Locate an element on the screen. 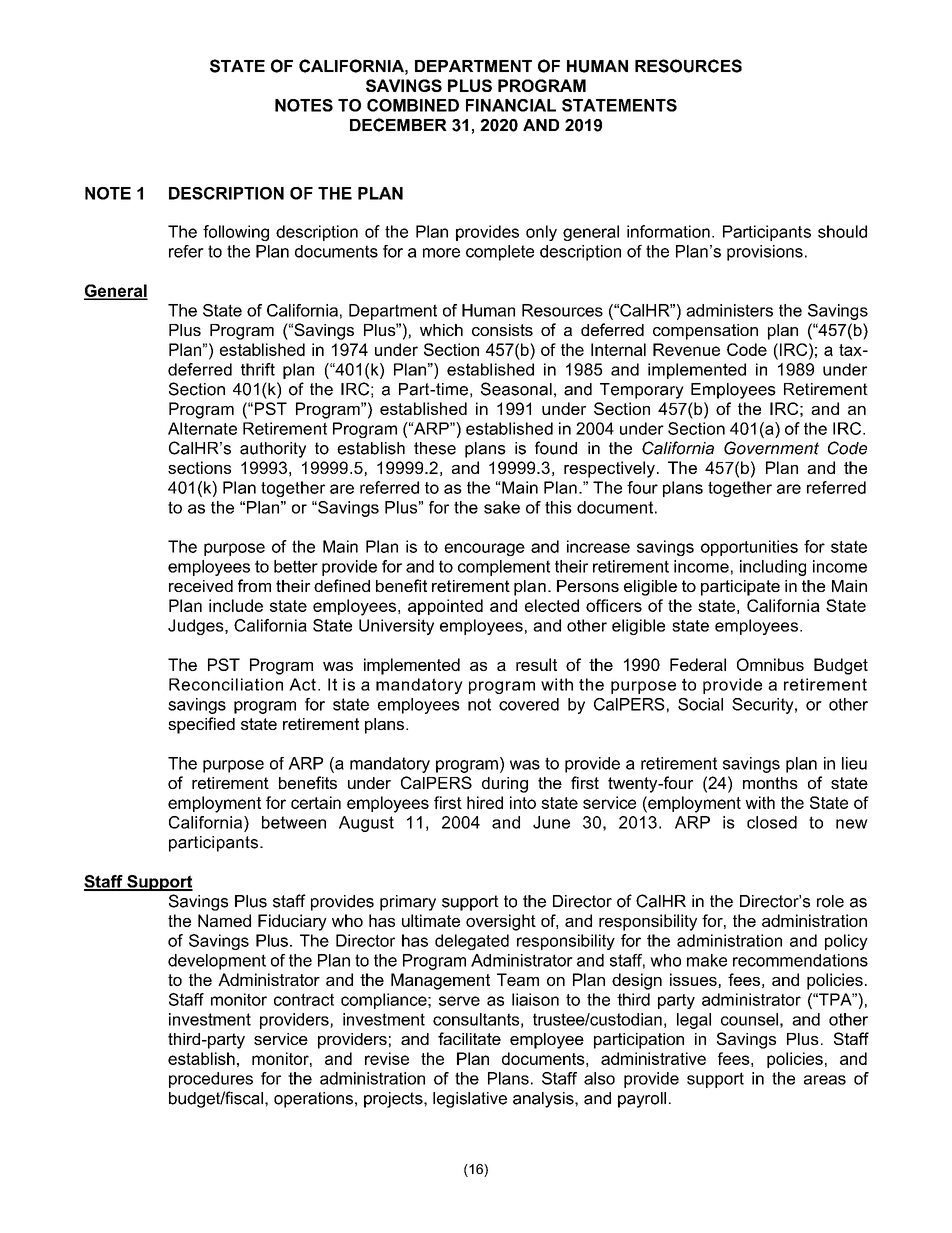  including is located at coordinates (773, 568).
